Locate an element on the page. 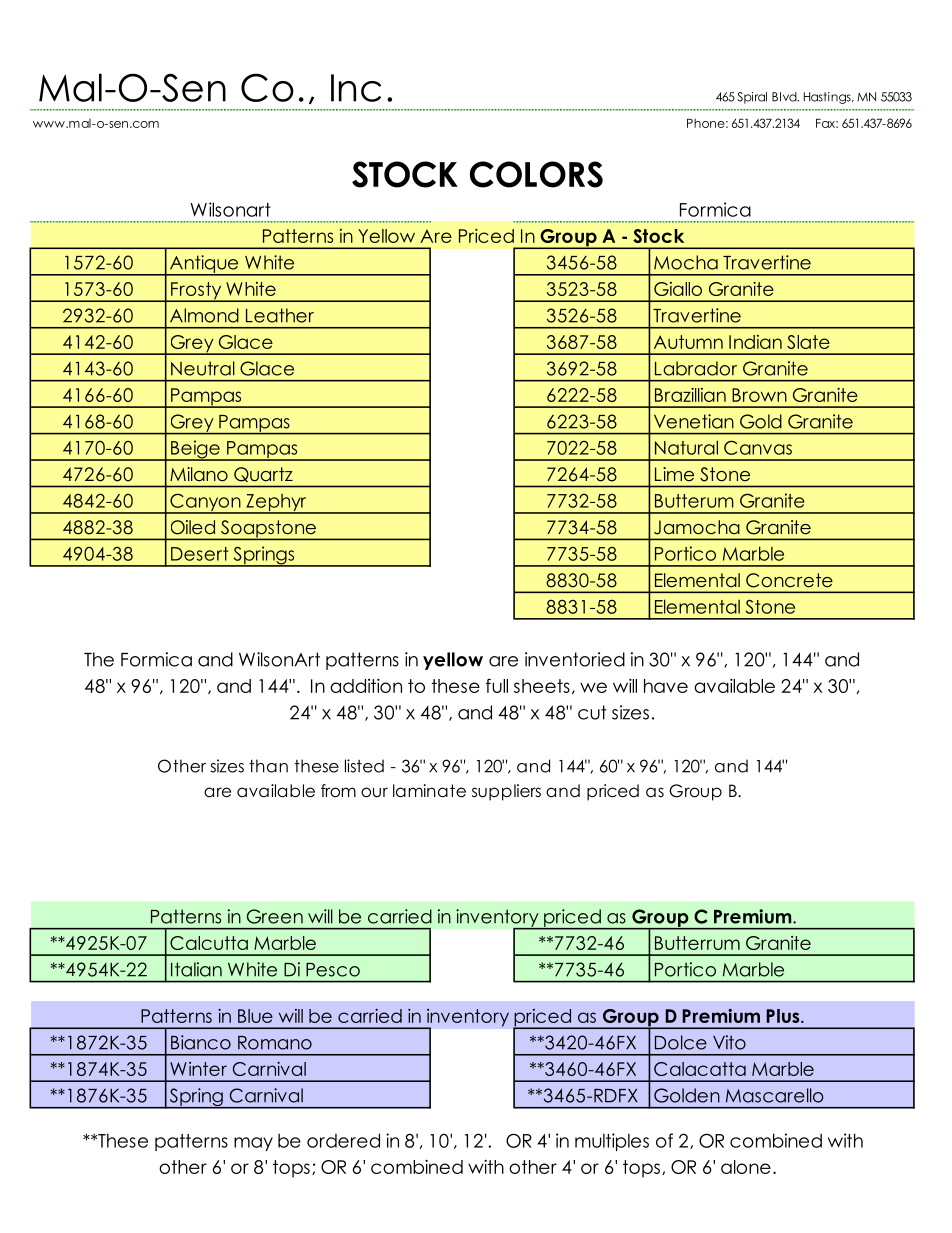 The height and width of the image is (1233, 952). suppliers is located at coordinates (506, 792).
